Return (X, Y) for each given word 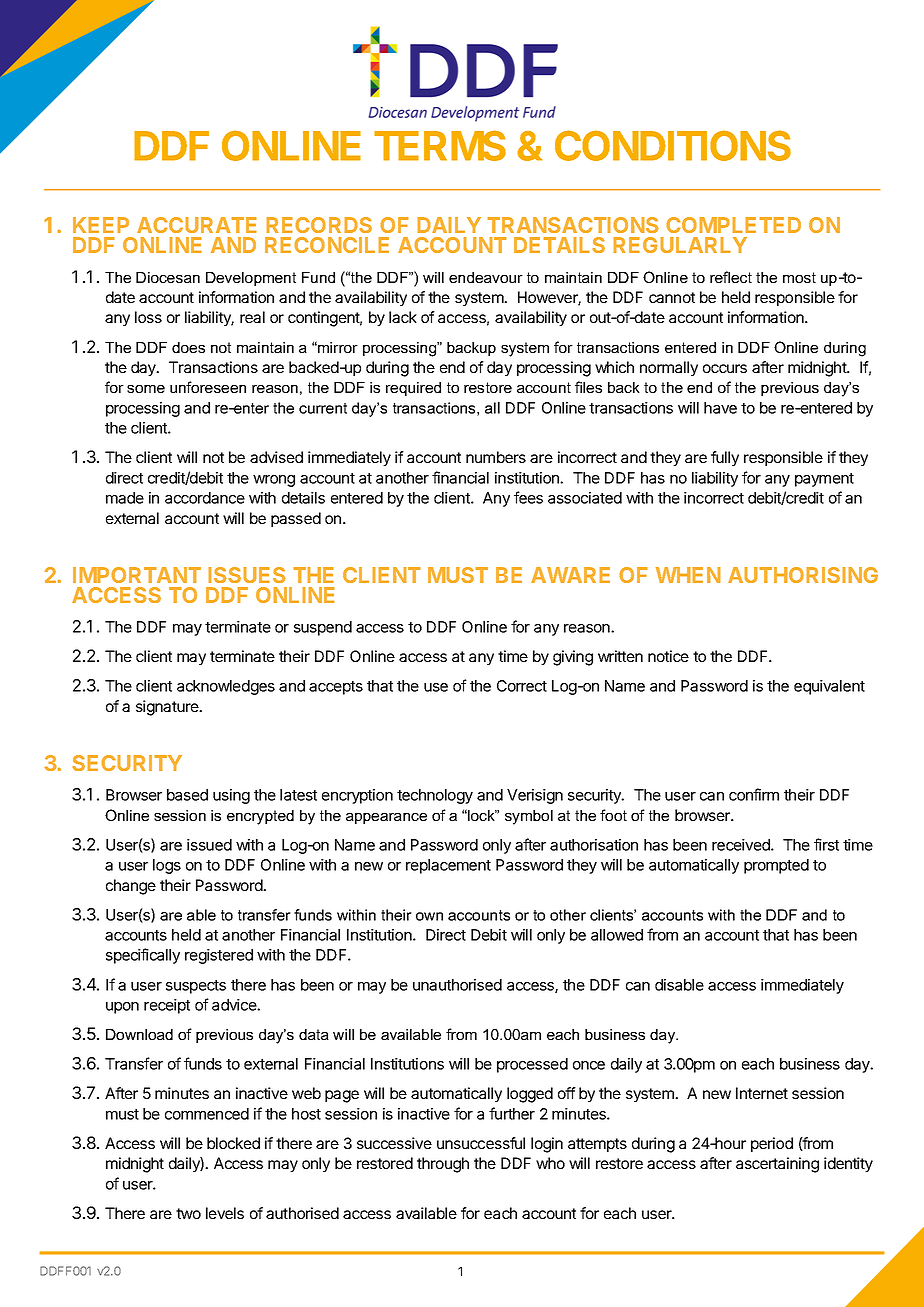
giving (573, 658)
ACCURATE (197, 225)
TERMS (440, 145)
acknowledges (226, 687)
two (188, 1213)
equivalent (829, 687)
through (443, 1165)
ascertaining (777, 1165)
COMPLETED (733, 225)
